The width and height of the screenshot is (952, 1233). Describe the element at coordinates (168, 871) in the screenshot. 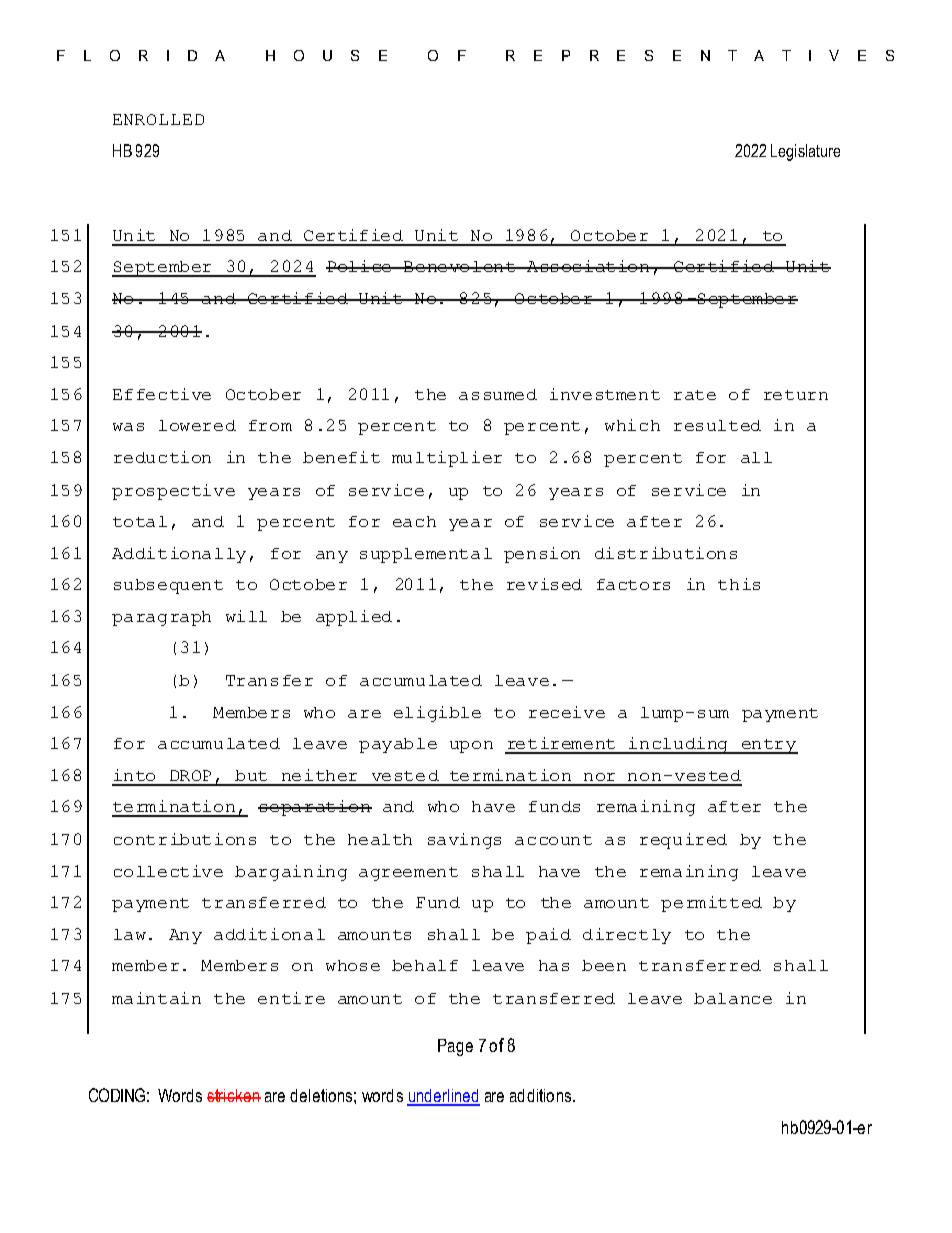

I see `collective` at that location.
